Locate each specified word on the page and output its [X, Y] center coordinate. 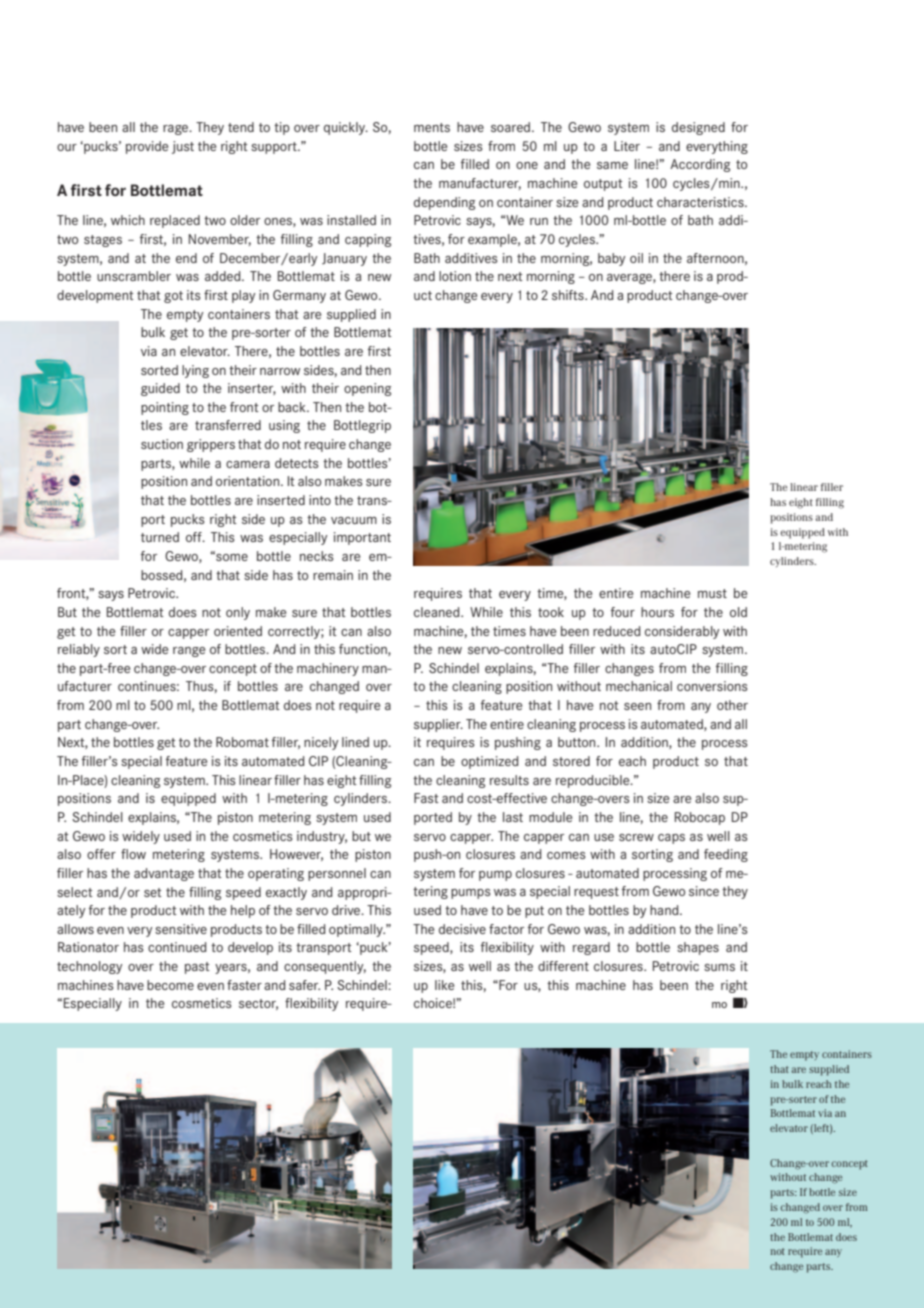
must [712, 593]
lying [195, 371]
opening [367, 389]
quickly [346, 128]
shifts [569, 295]
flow [133, 854]
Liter [627, 146]
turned [160, 537]
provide [147, 147]
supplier [438, 725]
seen [637, 706]
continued [177, 947]
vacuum [354, 520]
